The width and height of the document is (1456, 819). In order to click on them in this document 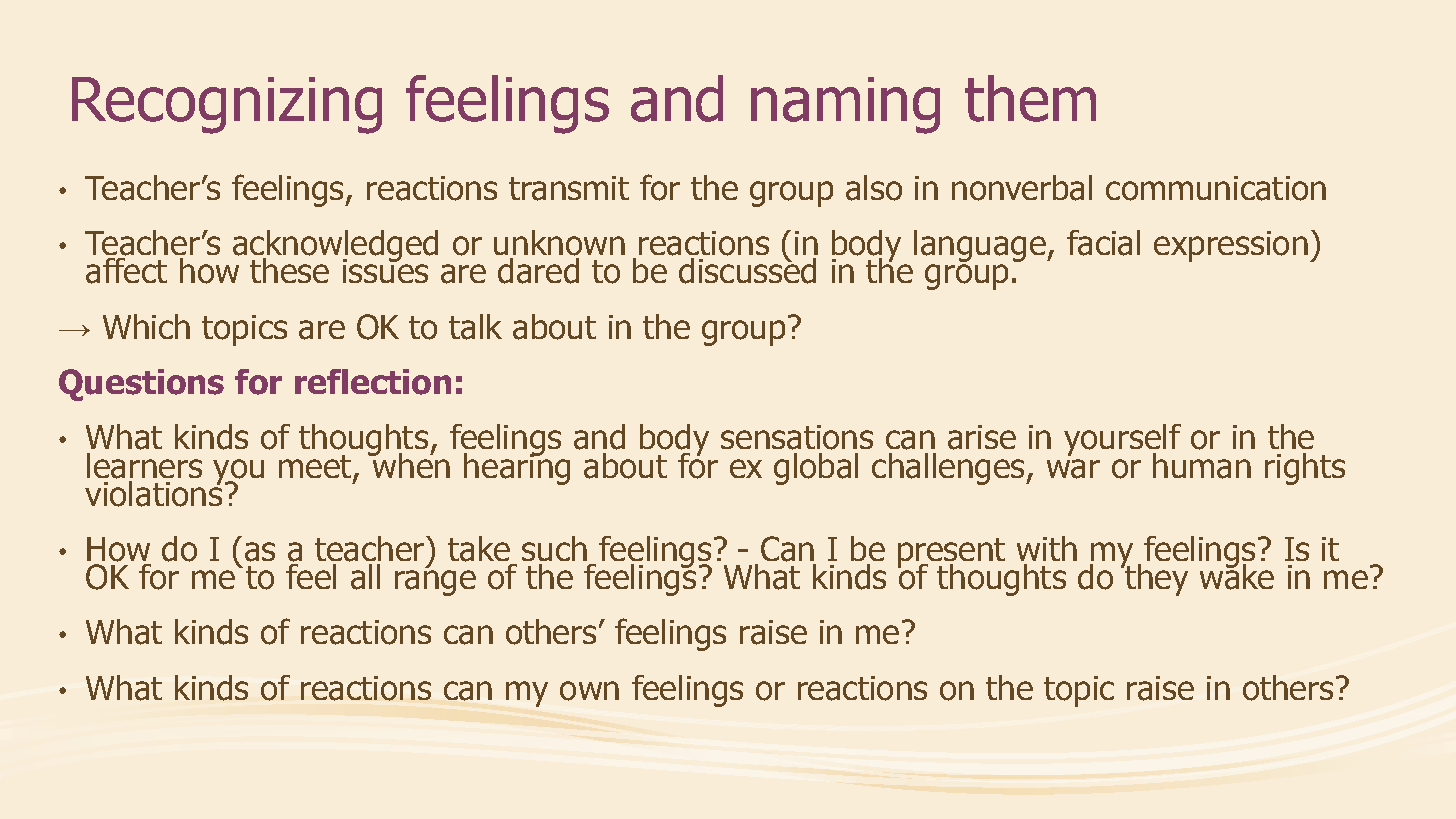, I will do `click(1030, 98)`.
